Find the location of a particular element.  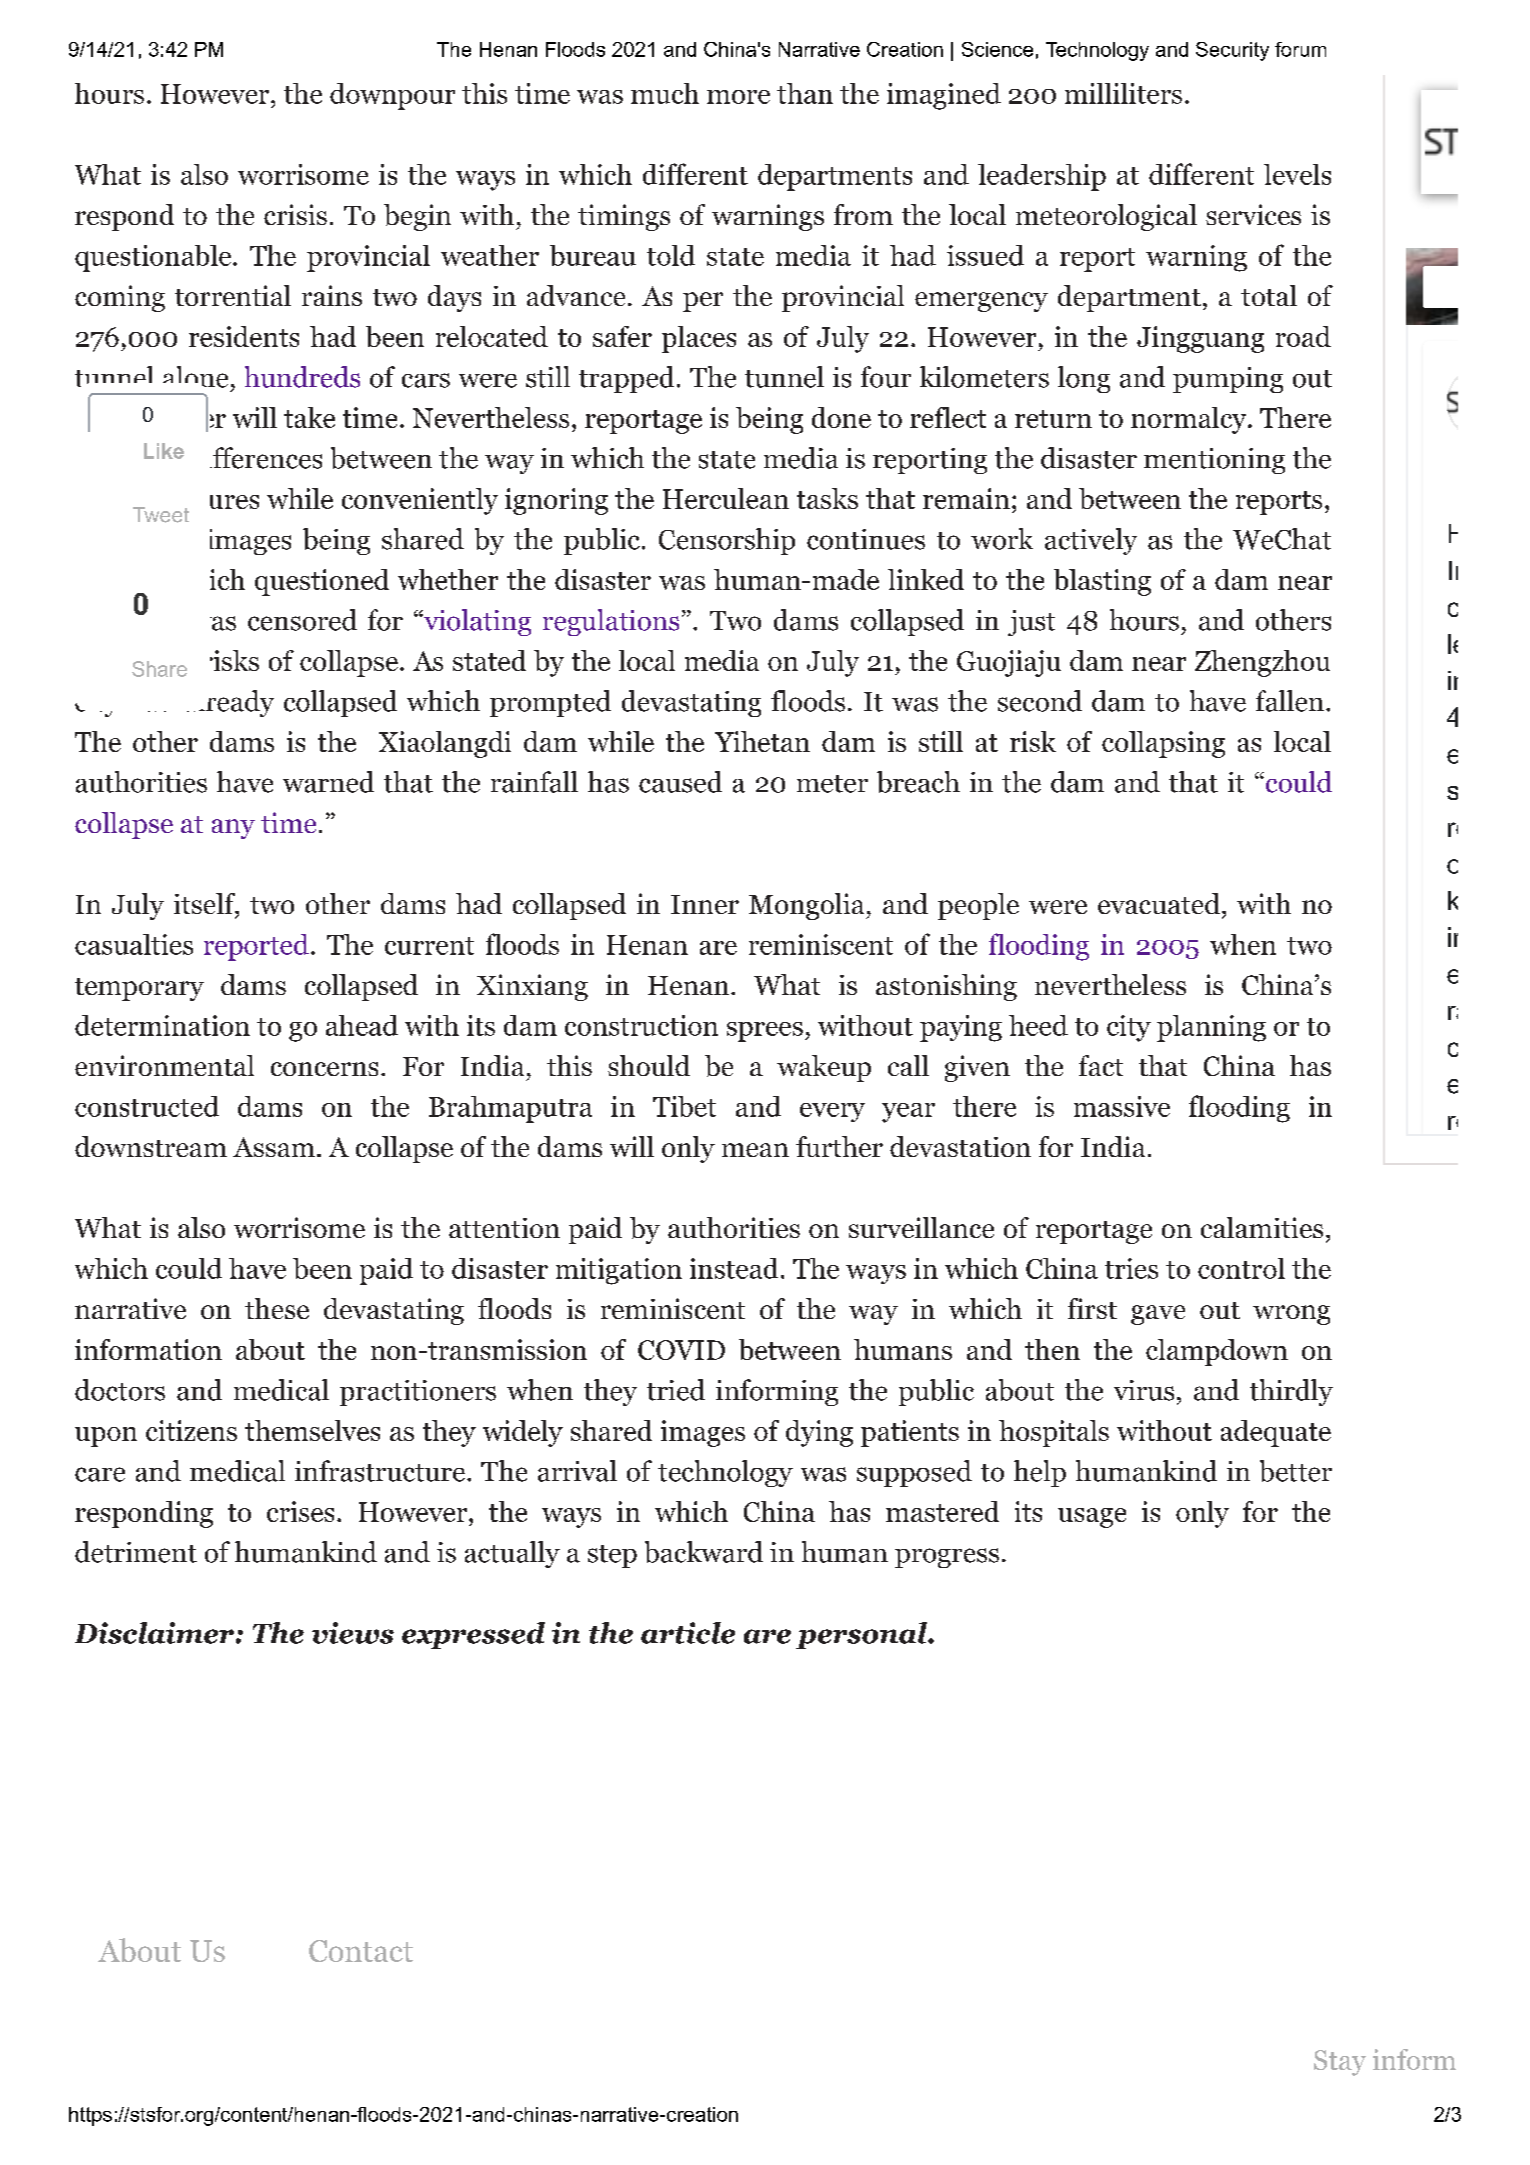

milliliters is located at coordinates (1123, 93).
